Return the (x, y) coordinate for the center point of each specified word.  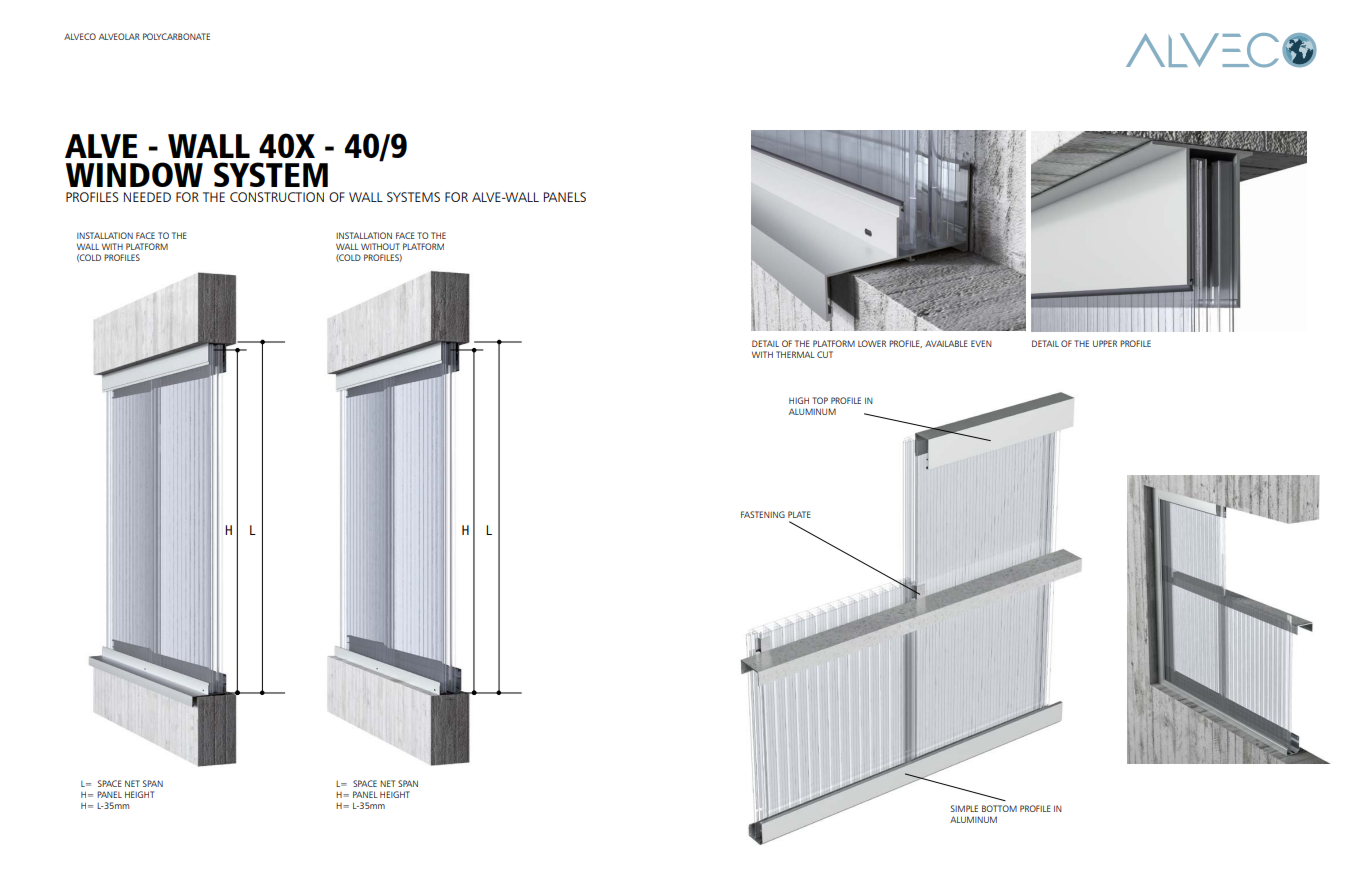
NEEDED (147, 197)
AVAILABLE (946, 343)
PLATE (799, 514)
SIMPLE (964, 808)
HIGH (799, 400)
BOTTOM (999, 808)
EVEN (981, 343)
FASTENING (763, 514)
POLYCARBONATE (176, 36)
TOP (820, 400)
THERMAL (795, 354)
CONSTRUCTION (277, 197)
